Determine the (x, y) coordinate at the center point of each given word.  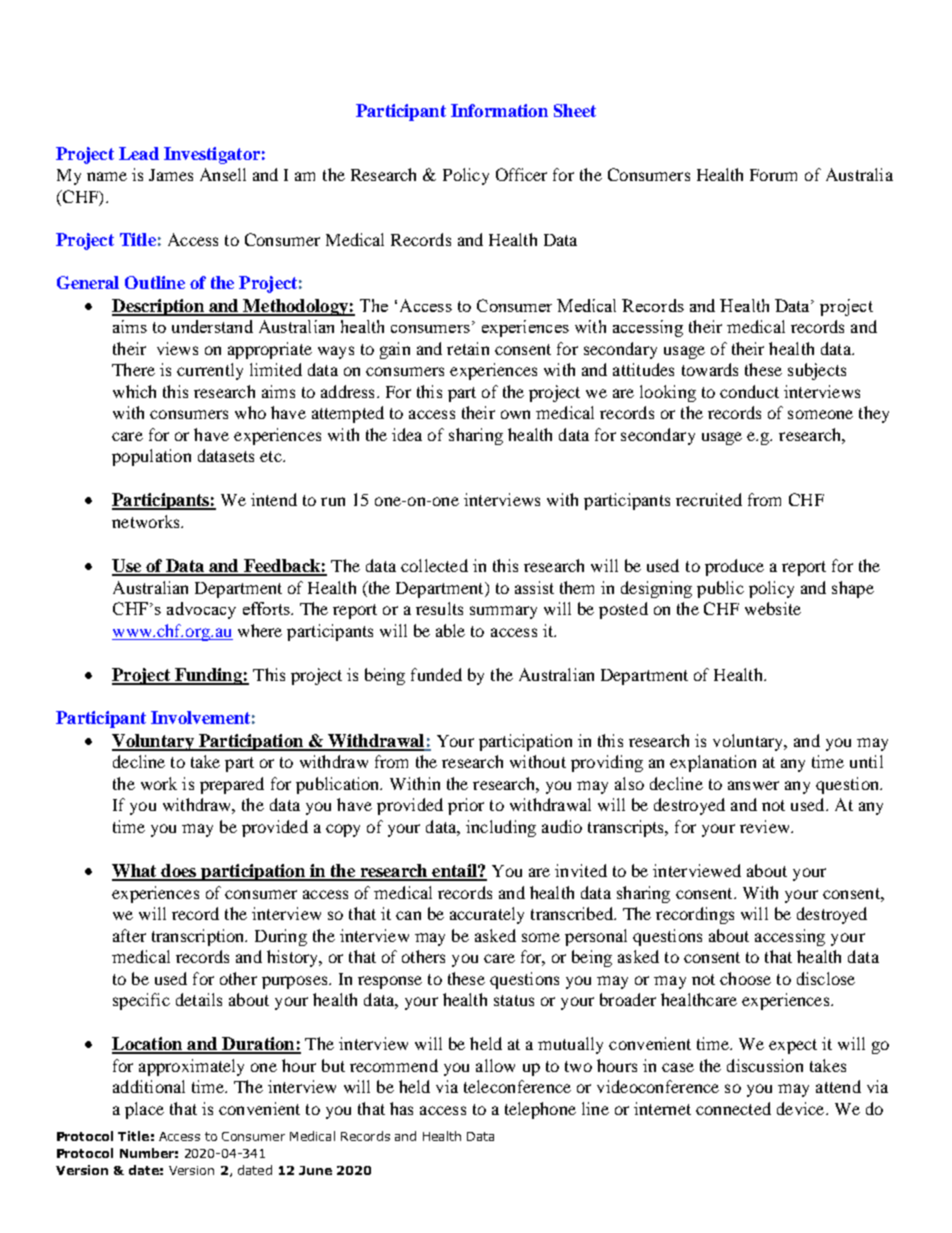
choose (745, 978)
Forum (773, 175)
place (144, 1110)
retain (468, 348)
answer (753, 785)
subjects (817, 371)
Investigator (212, 155)
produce (734, 567)
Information (499, 110)
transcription (199, 937)
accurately (487, 915)
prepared (232, 785)
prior (466, 806)
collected (434, 565)
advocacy (201, 610)
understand (212, 326)
